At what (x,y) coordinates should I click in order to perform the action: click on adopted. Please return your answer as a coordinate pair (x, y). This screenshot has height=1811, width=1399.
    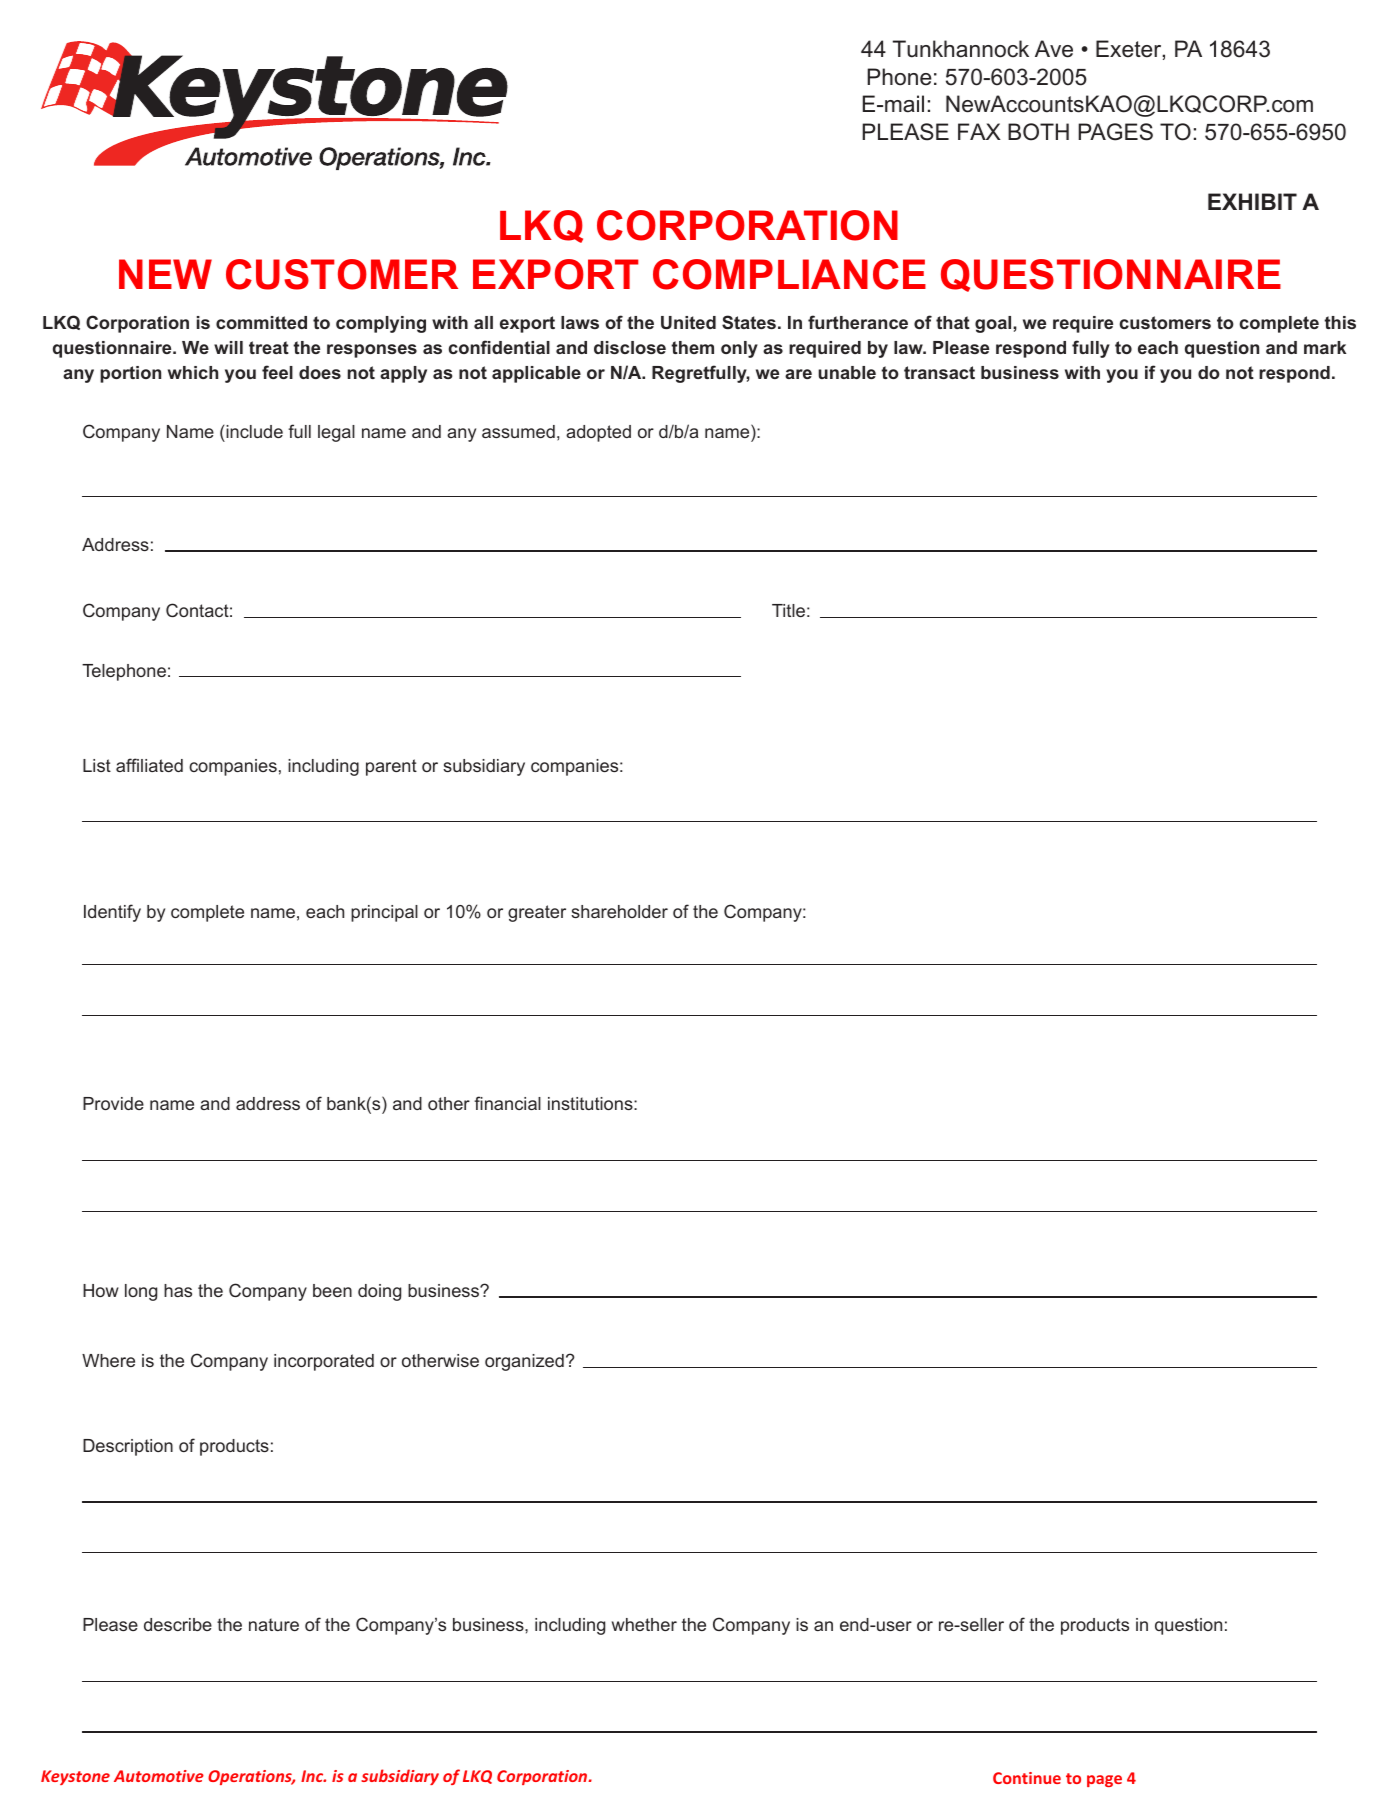
    Looking at the image, I should click on (598, 433).
